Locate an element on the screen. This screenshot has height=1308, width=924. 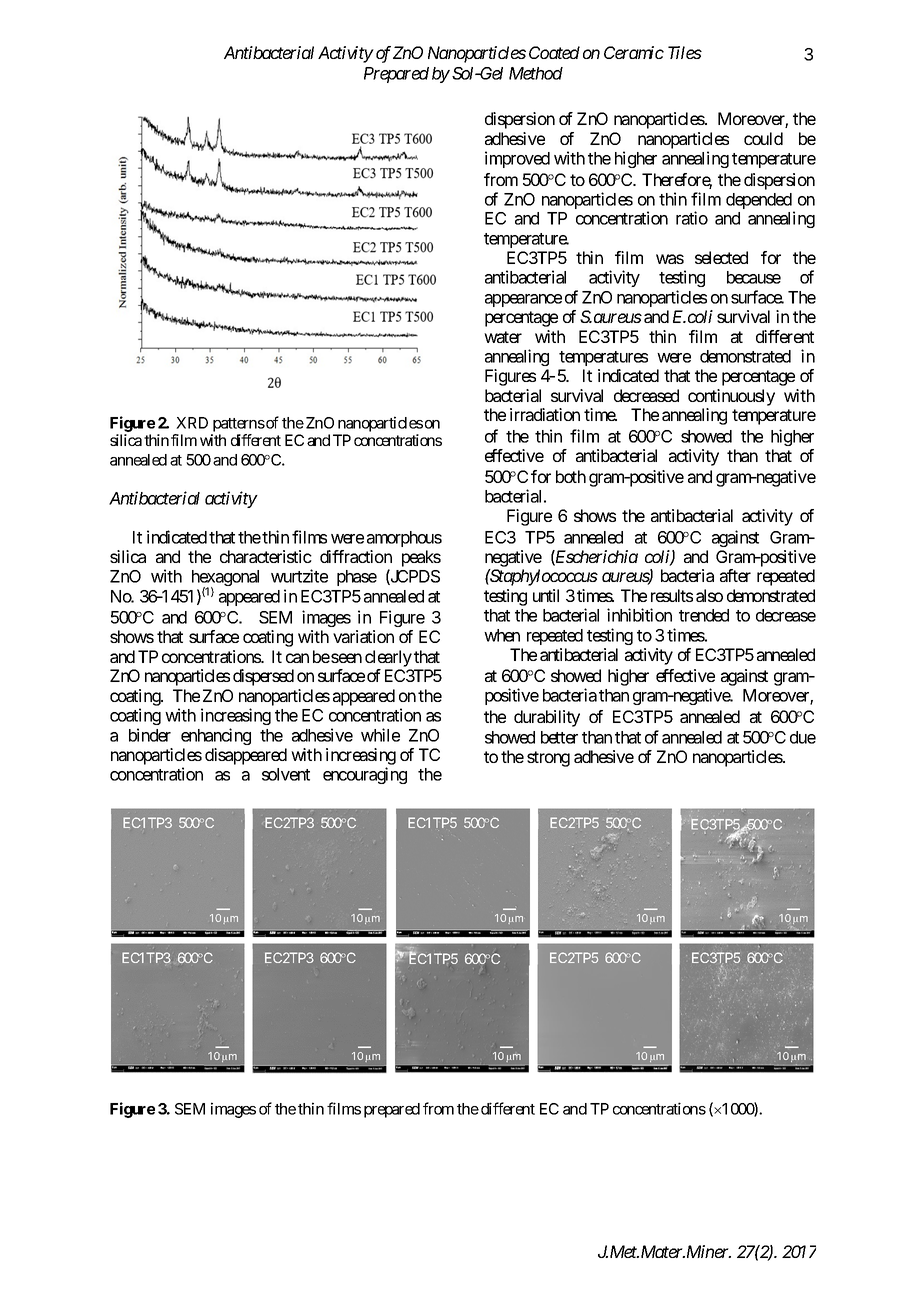
strong is located at coordinates (548, 759).
